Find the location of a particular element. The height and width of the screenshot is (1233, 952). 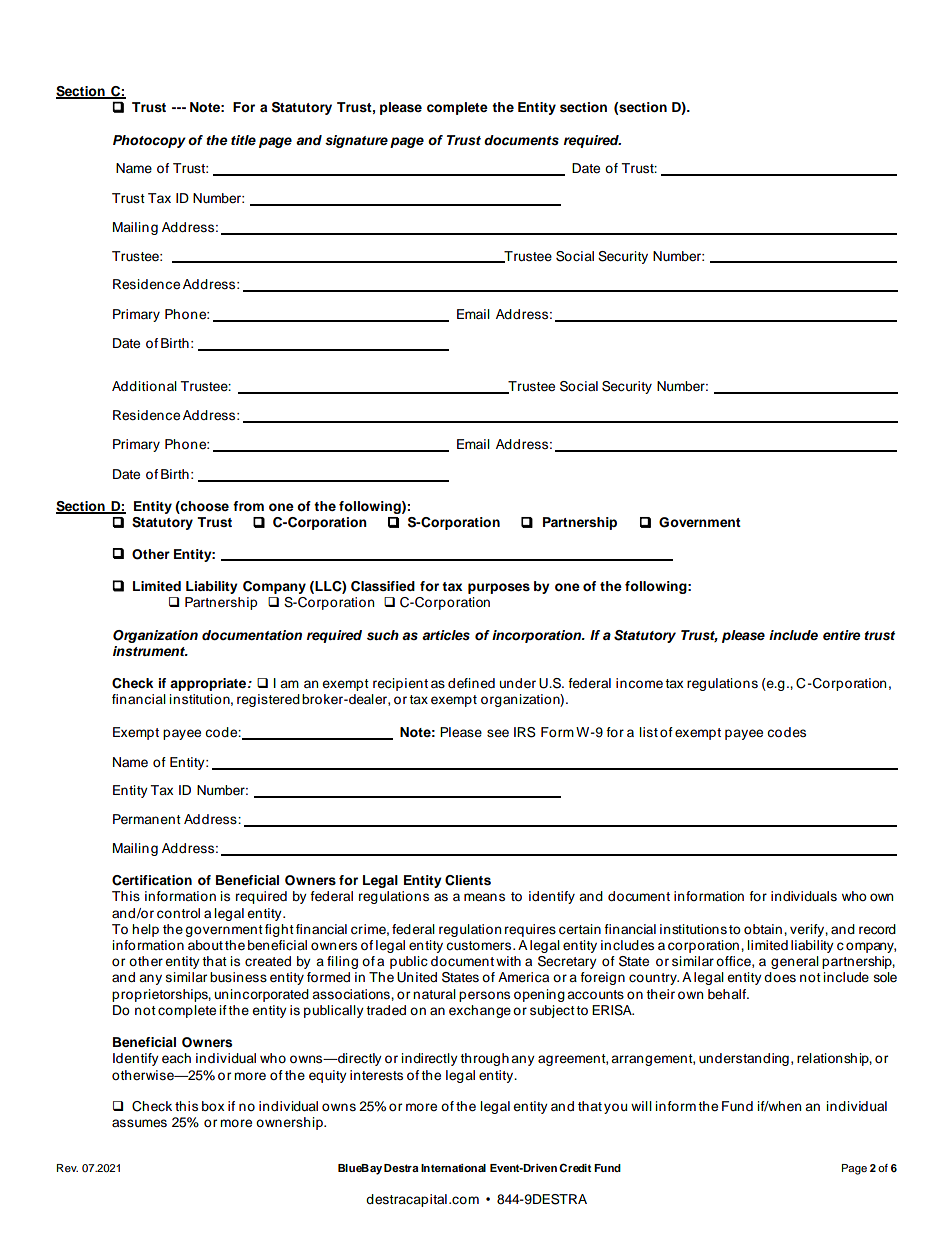

International is located at coordinates (453, 1168).
